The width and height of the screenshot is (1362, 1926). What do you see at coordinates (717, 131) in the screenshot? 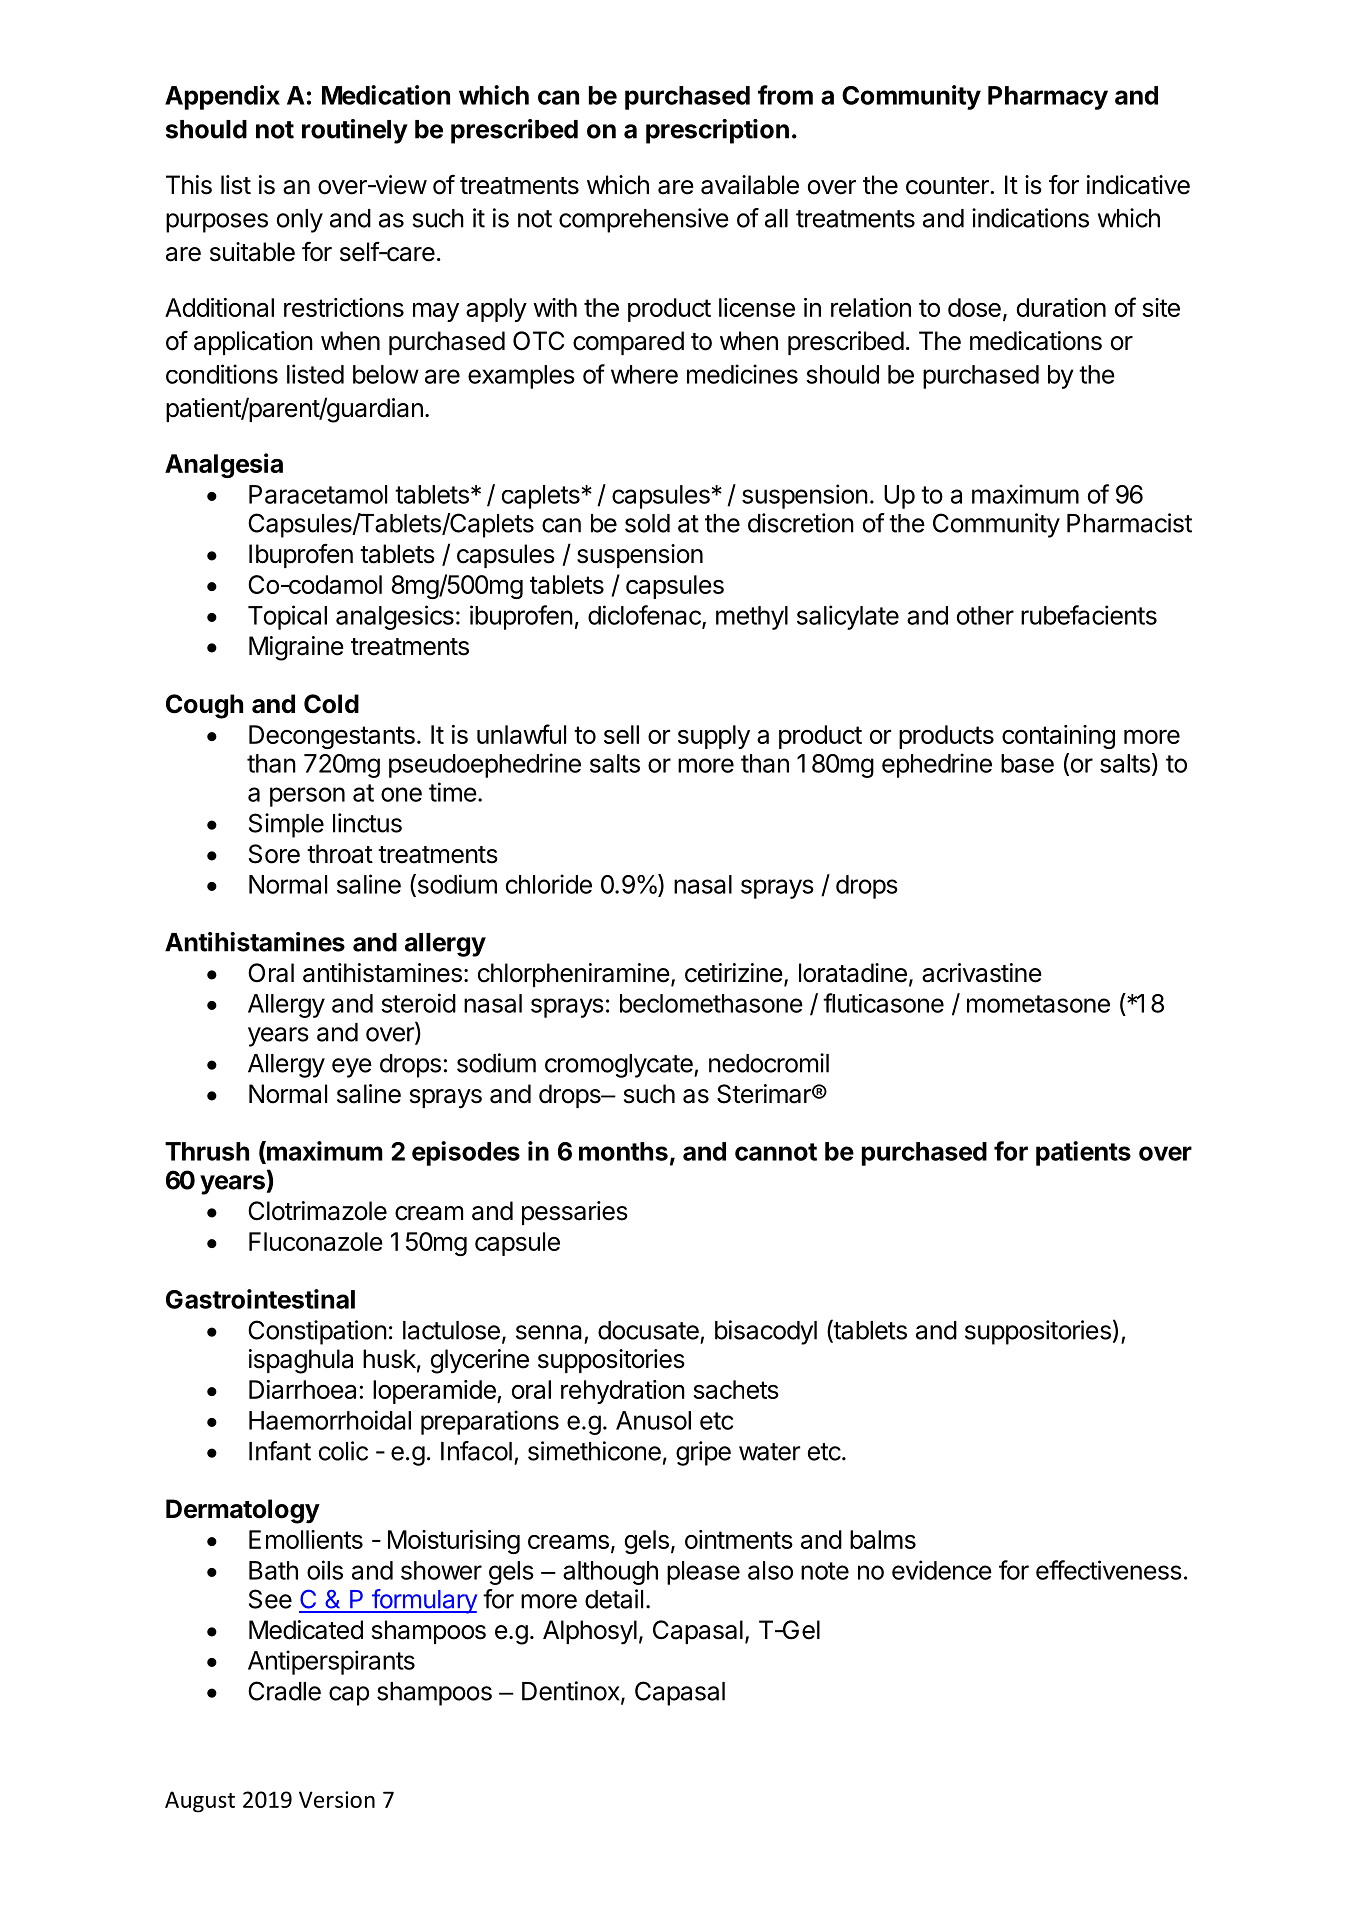
I see `prescription` at bounding box center [717, 131].
